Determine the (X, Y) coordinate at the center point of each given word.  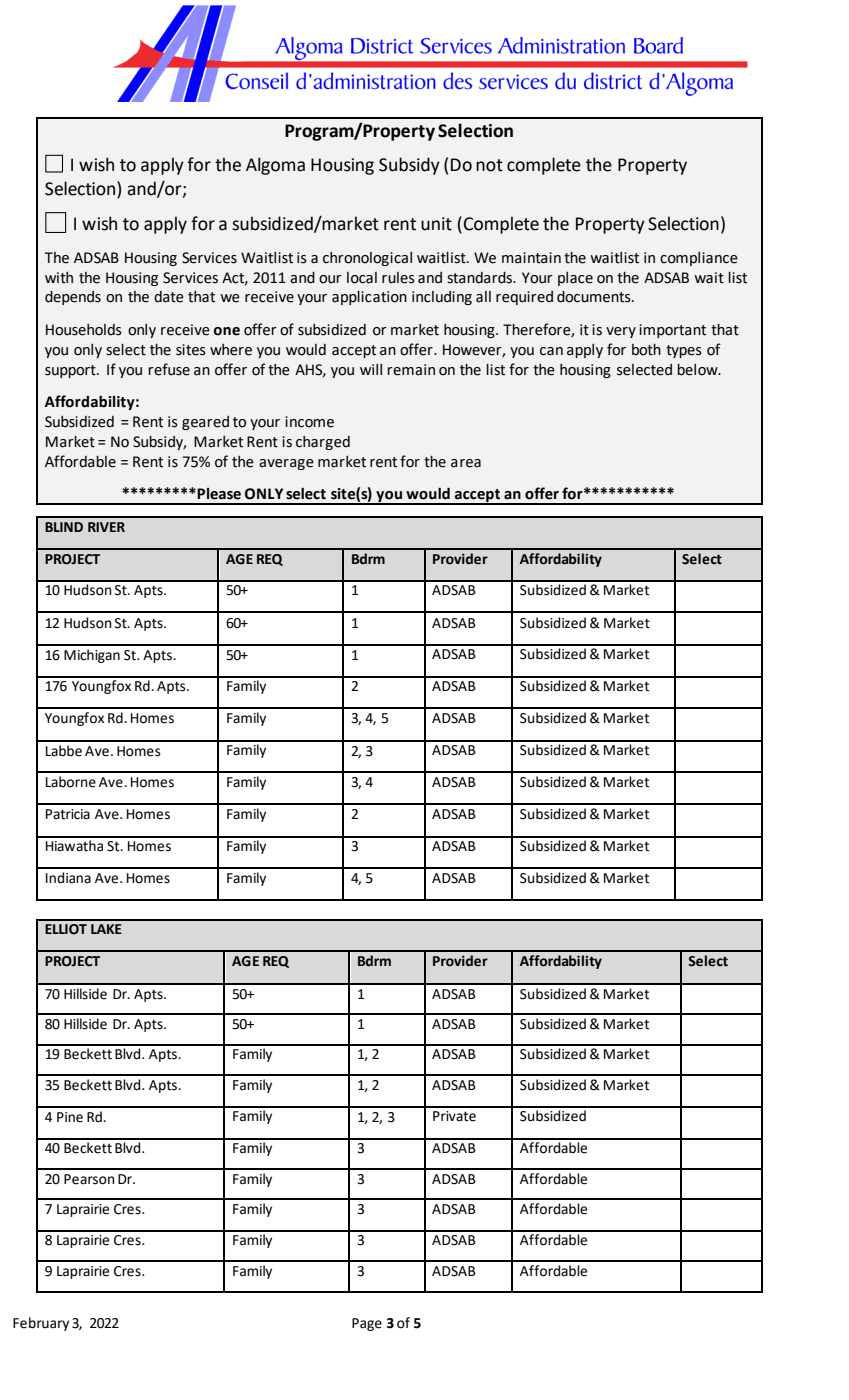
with (59, 278)
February (41, 1324)
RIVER (106, 527)
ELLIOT (66, 929)
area (466, 463)
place (575, 279)
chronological (367, 259)
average (286, 464)
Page (367, 1324)
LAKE (106, 929)
